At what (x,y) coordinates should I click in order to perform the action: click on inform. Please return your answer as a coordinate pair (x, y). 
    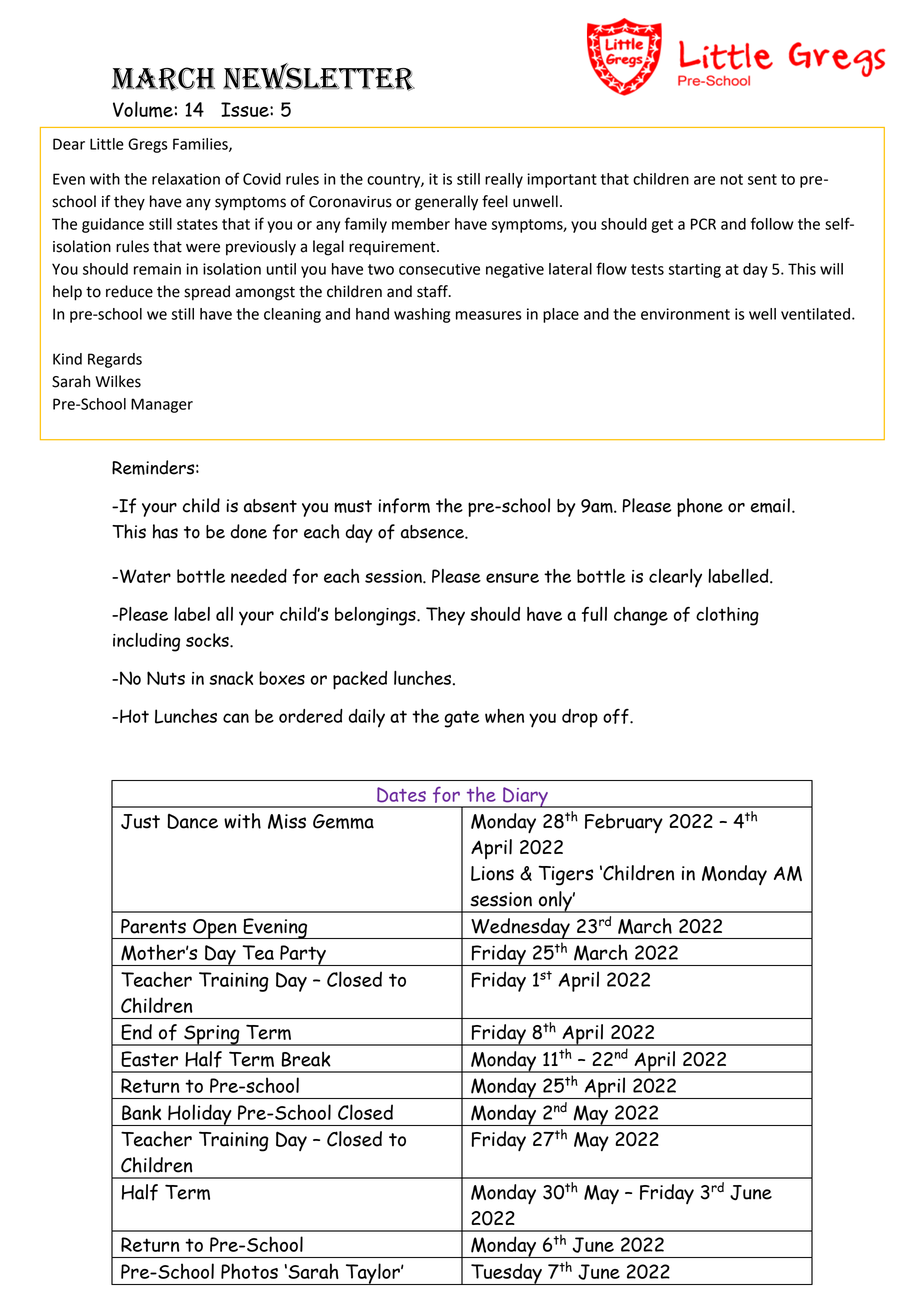
    Looking at the image, I should click on (404, 506).
